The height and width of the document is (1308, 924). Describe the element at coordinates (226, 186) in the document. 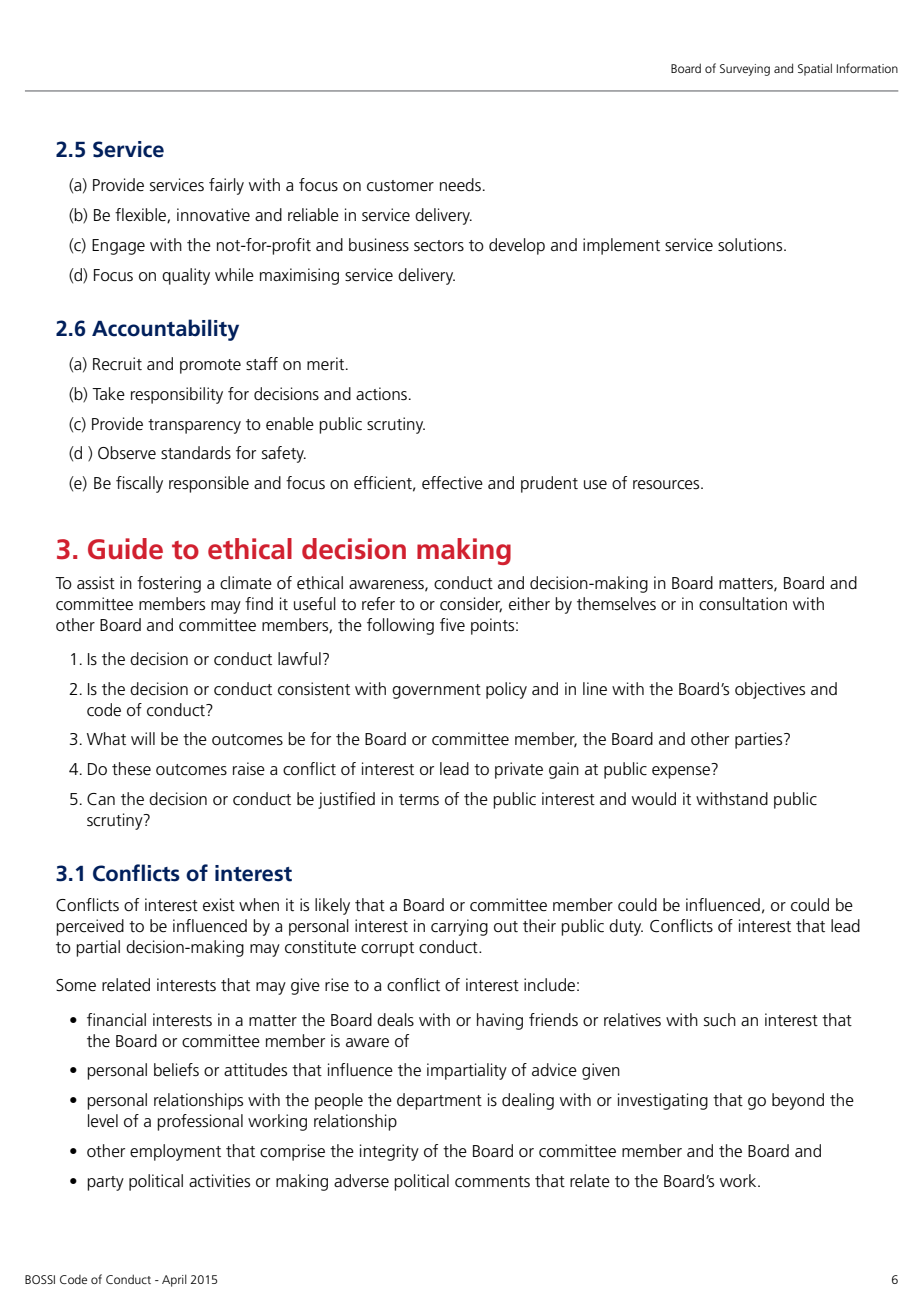

I see `fairly` at that location.
